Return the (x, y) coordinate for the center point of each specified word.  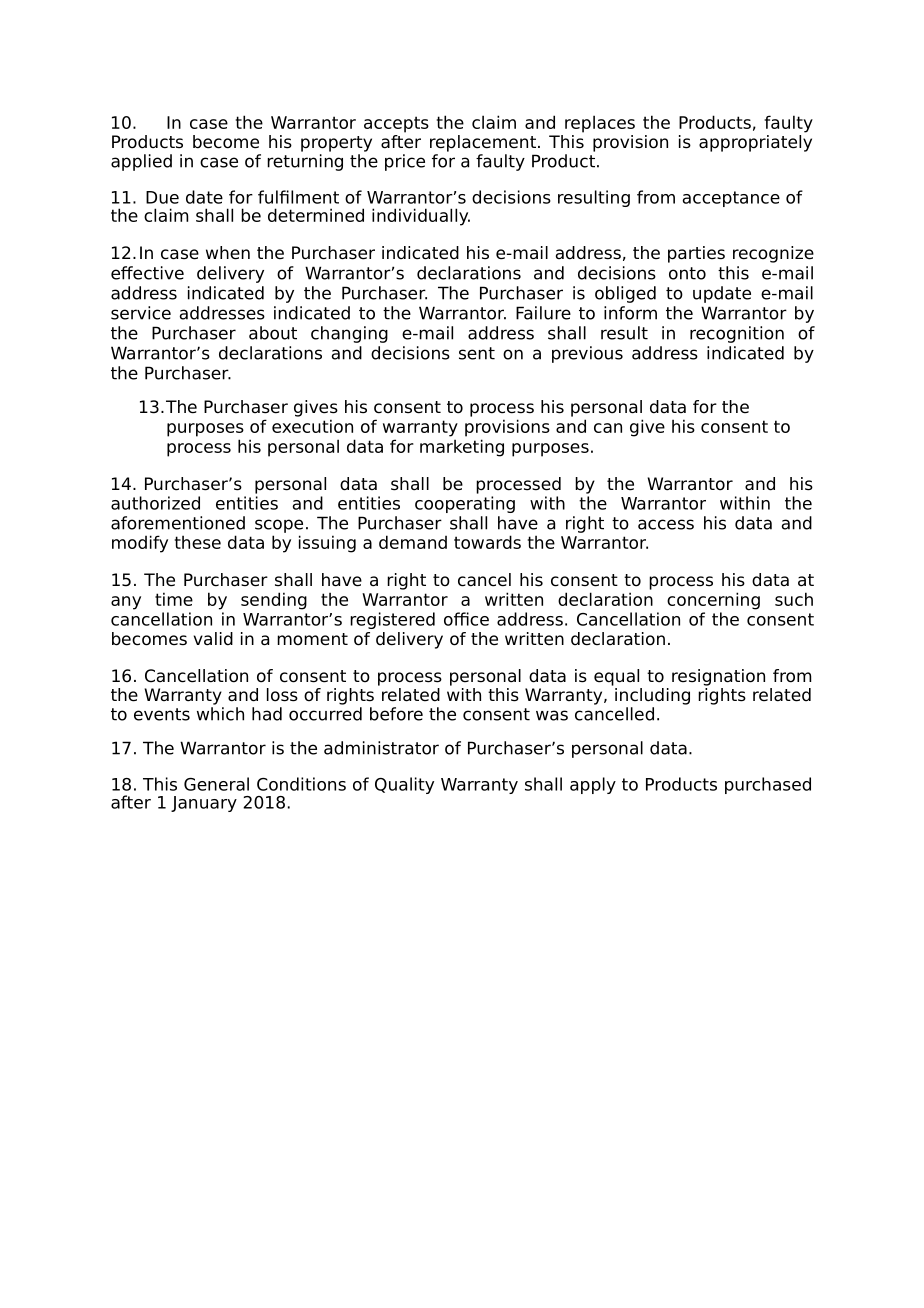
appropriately (755, 142)
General (216, 784)
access (666, 524)
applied (141, 162)
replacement (483, 143)
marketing (462, 448)
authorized (155, 503)
